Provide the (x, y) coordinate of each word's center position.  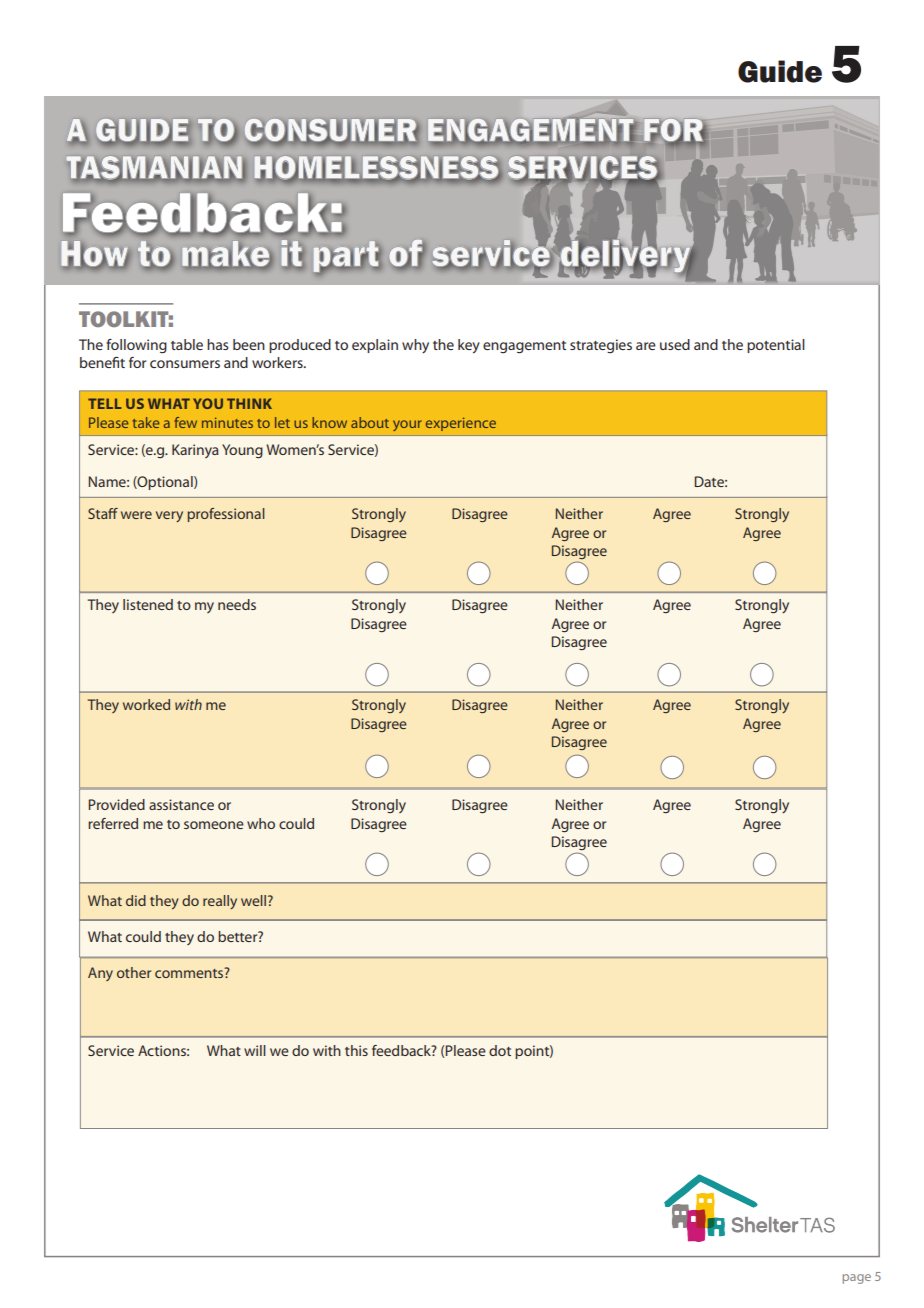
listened (148, 604)
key (469, 346)
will (255, 1050)
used (675, 344)
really (220, 902)
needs (237, 604)
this (356, 1050)
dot (500, 1050)
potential (776, 346)
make (225, 254)
